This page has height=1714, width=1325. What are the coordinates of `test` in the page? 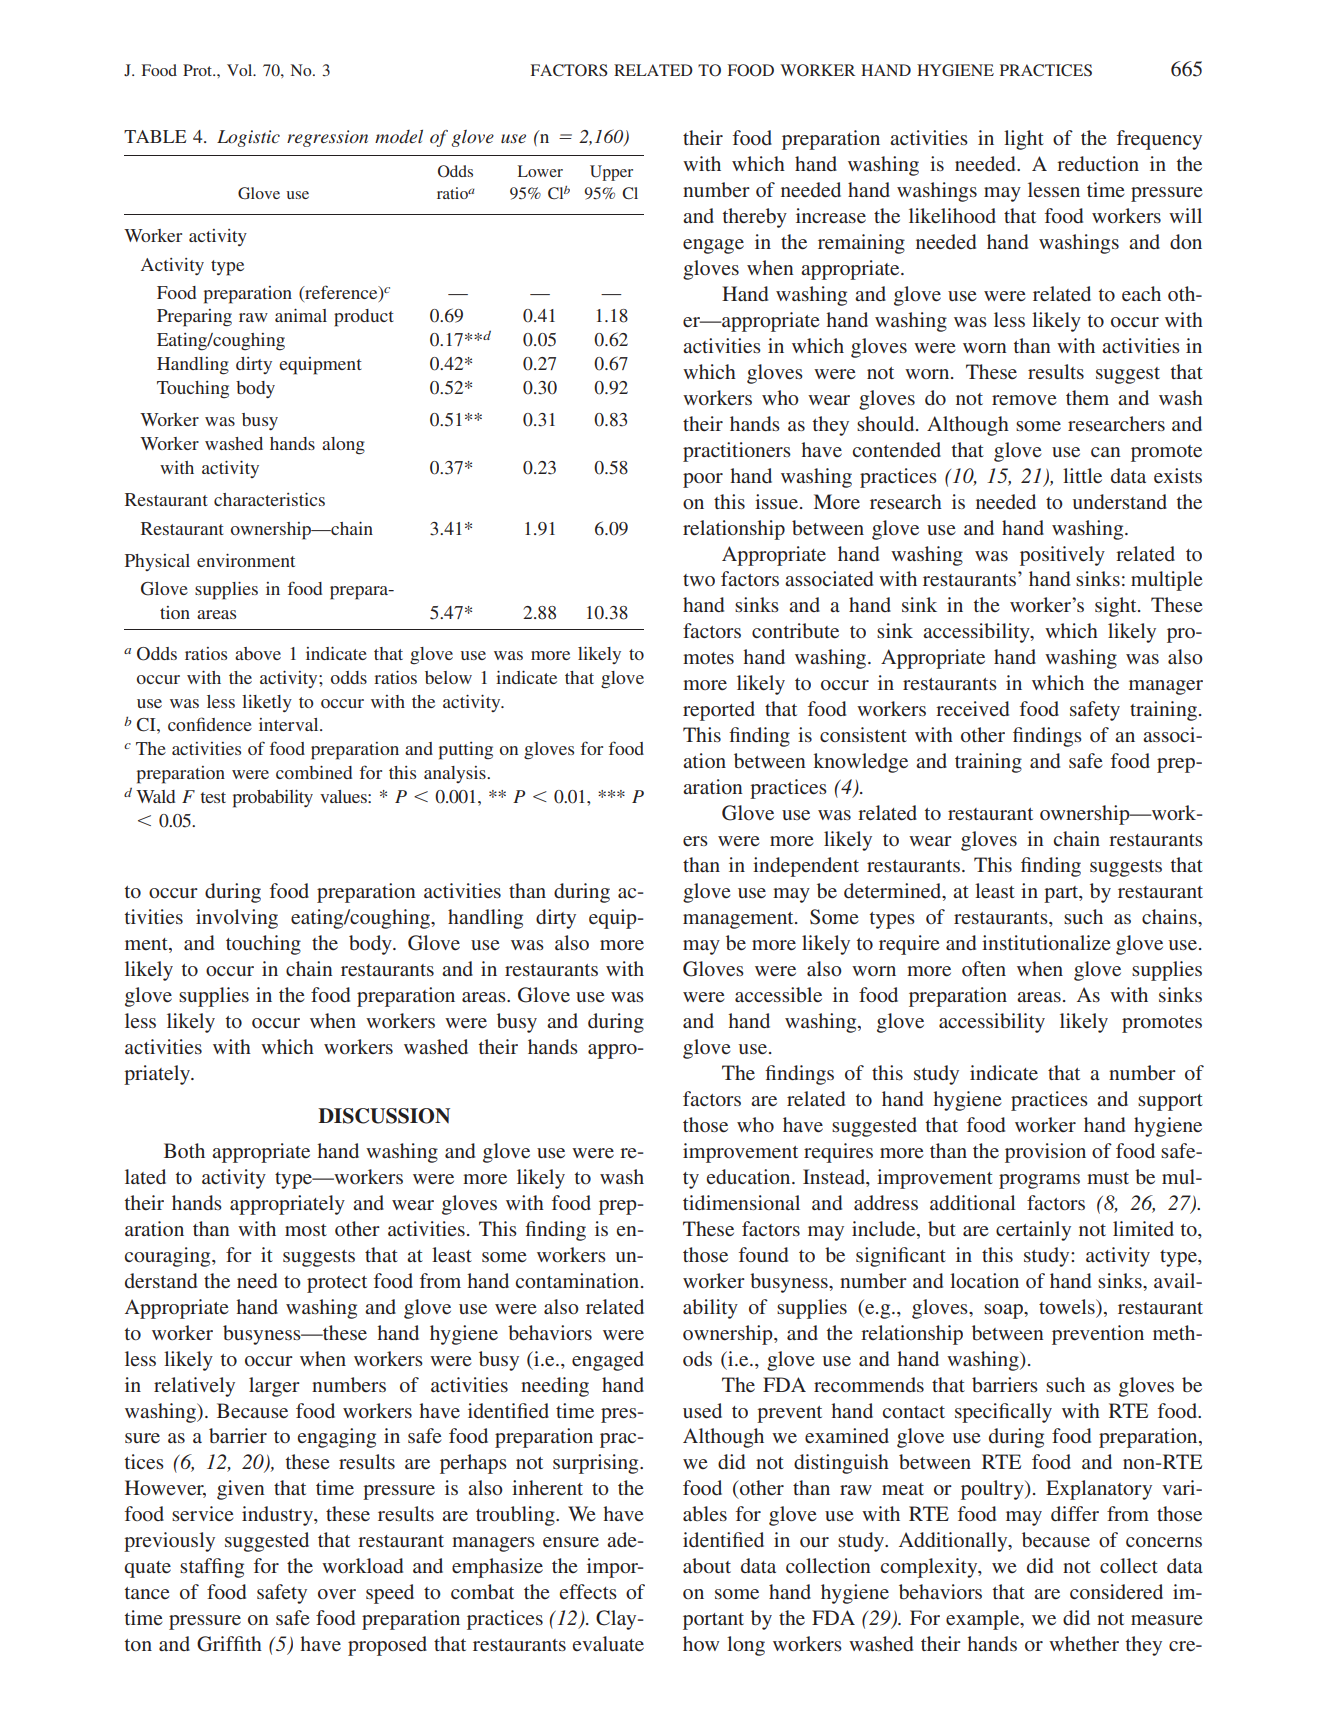 It's located at (213, 797).
